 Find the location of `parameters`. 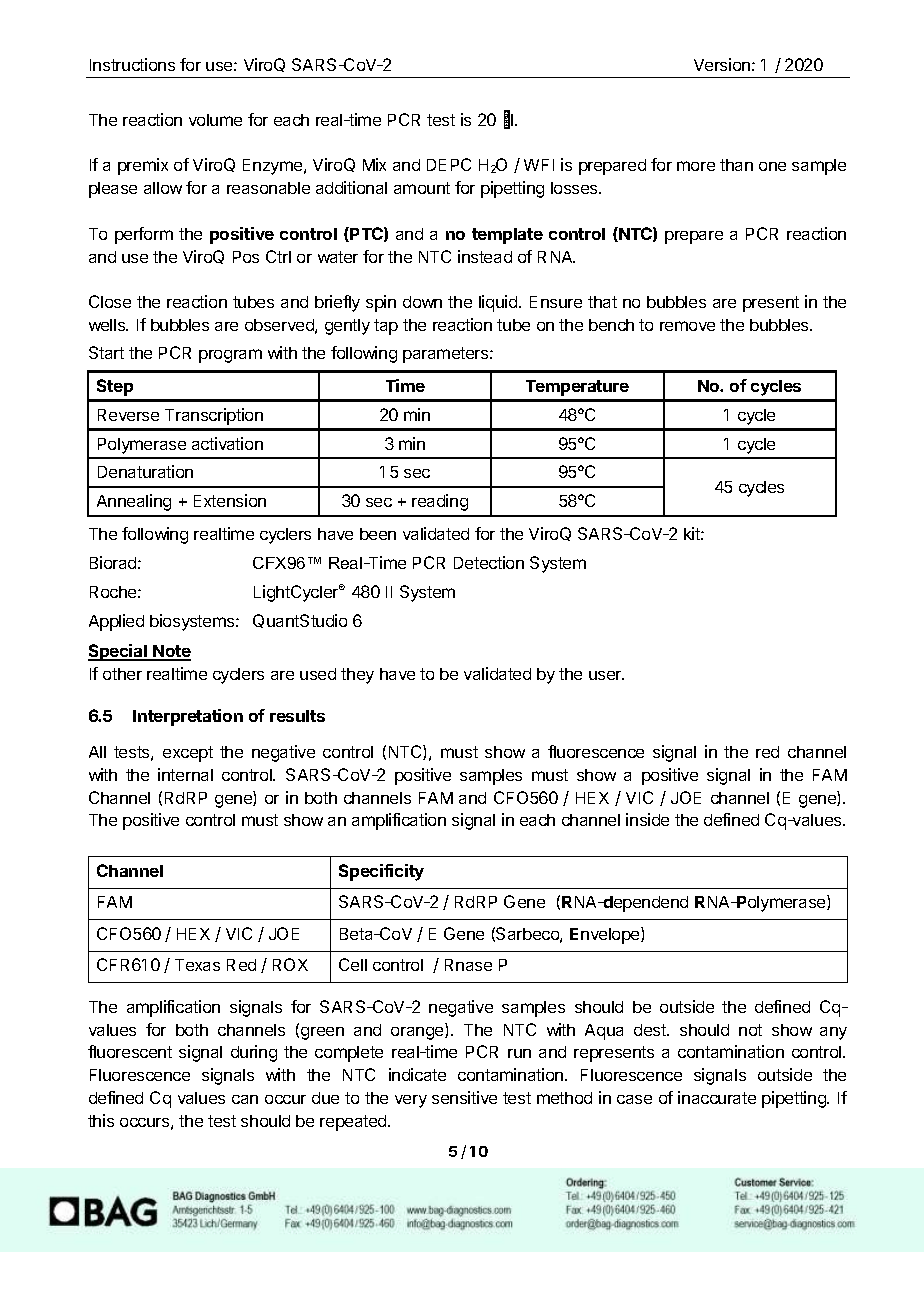

parameters is located at coordinates (447, 355).
